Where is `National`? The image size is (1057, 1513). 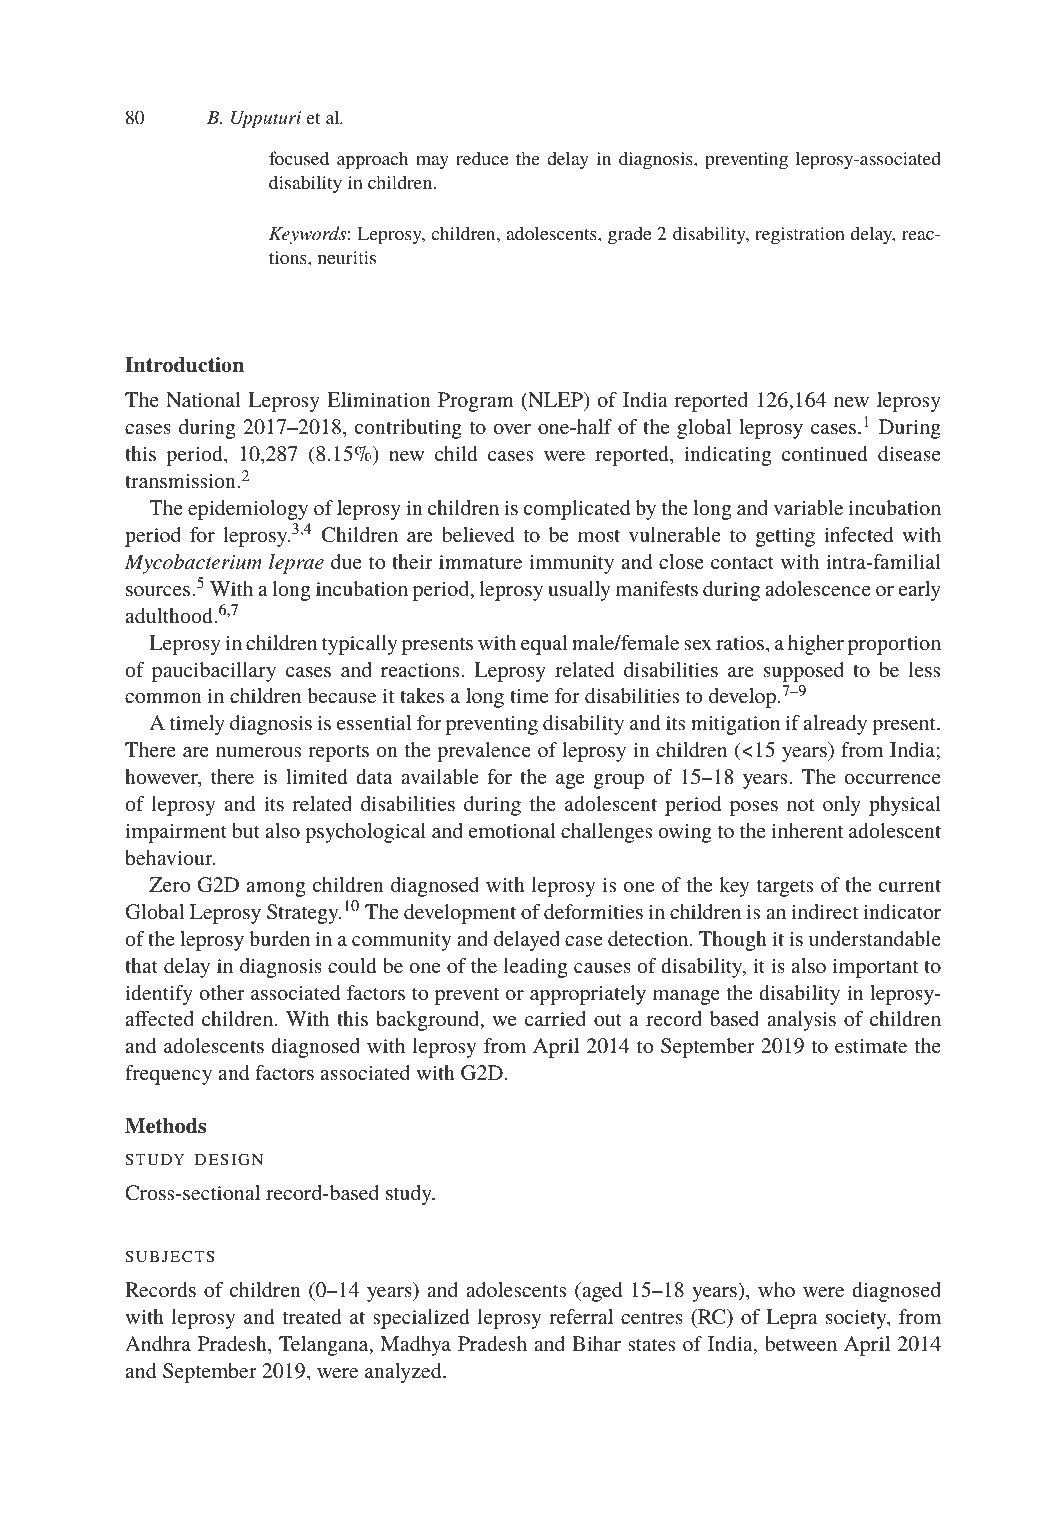
National is located at coordinates (203, 399).
